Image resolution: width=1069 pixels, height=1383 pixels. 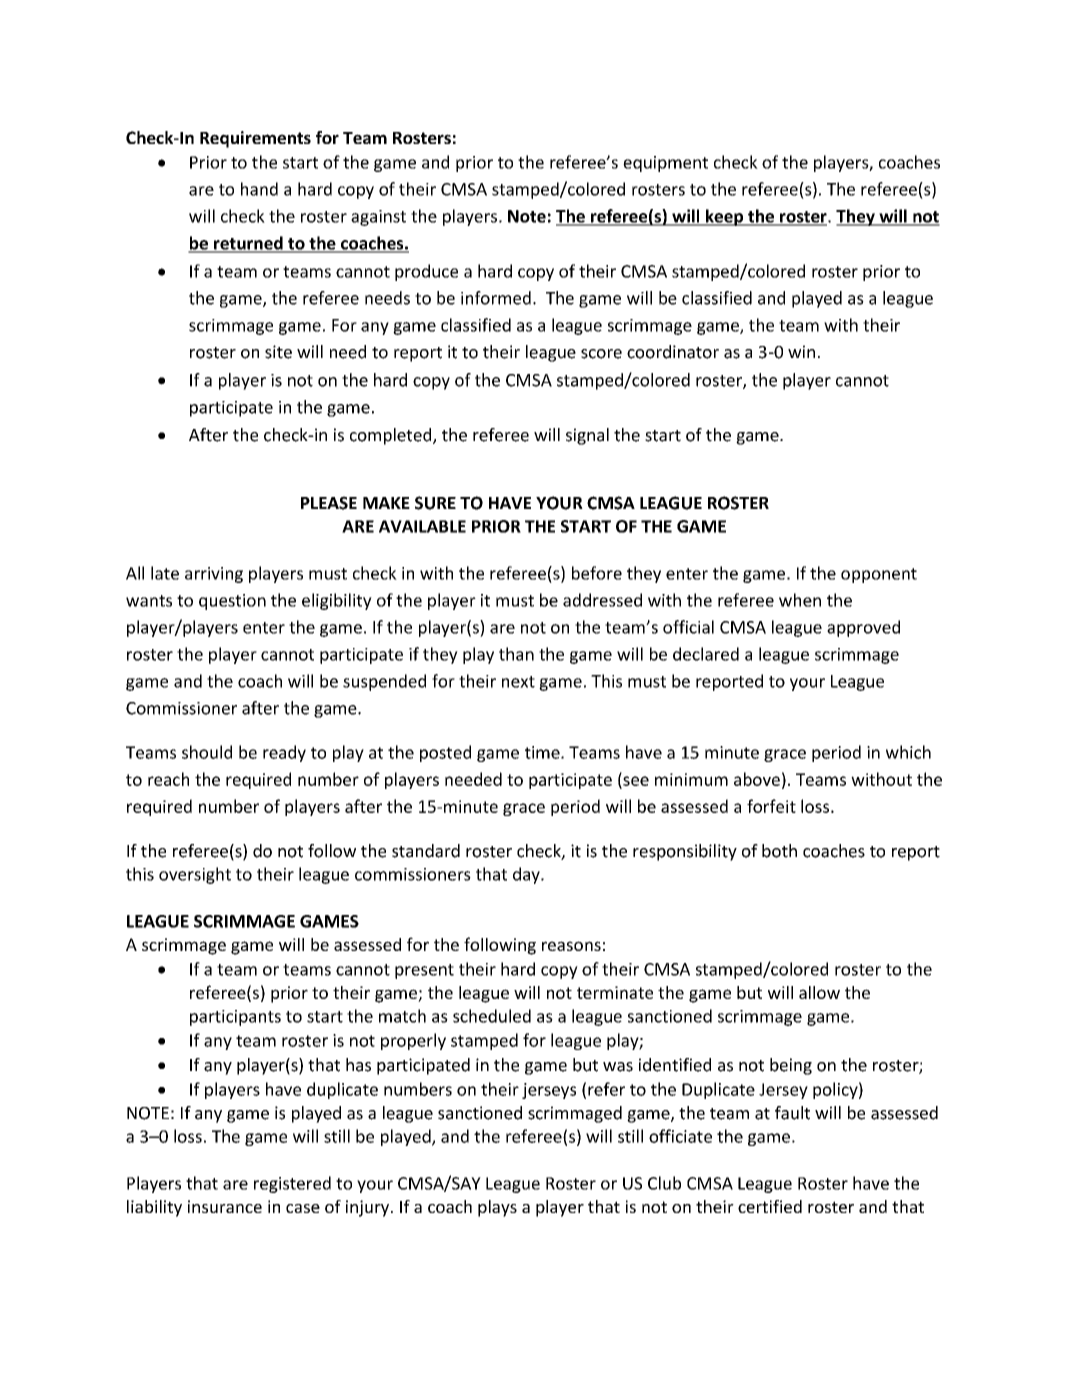 I want to click on coordinator, so click(x=673, y=352).
